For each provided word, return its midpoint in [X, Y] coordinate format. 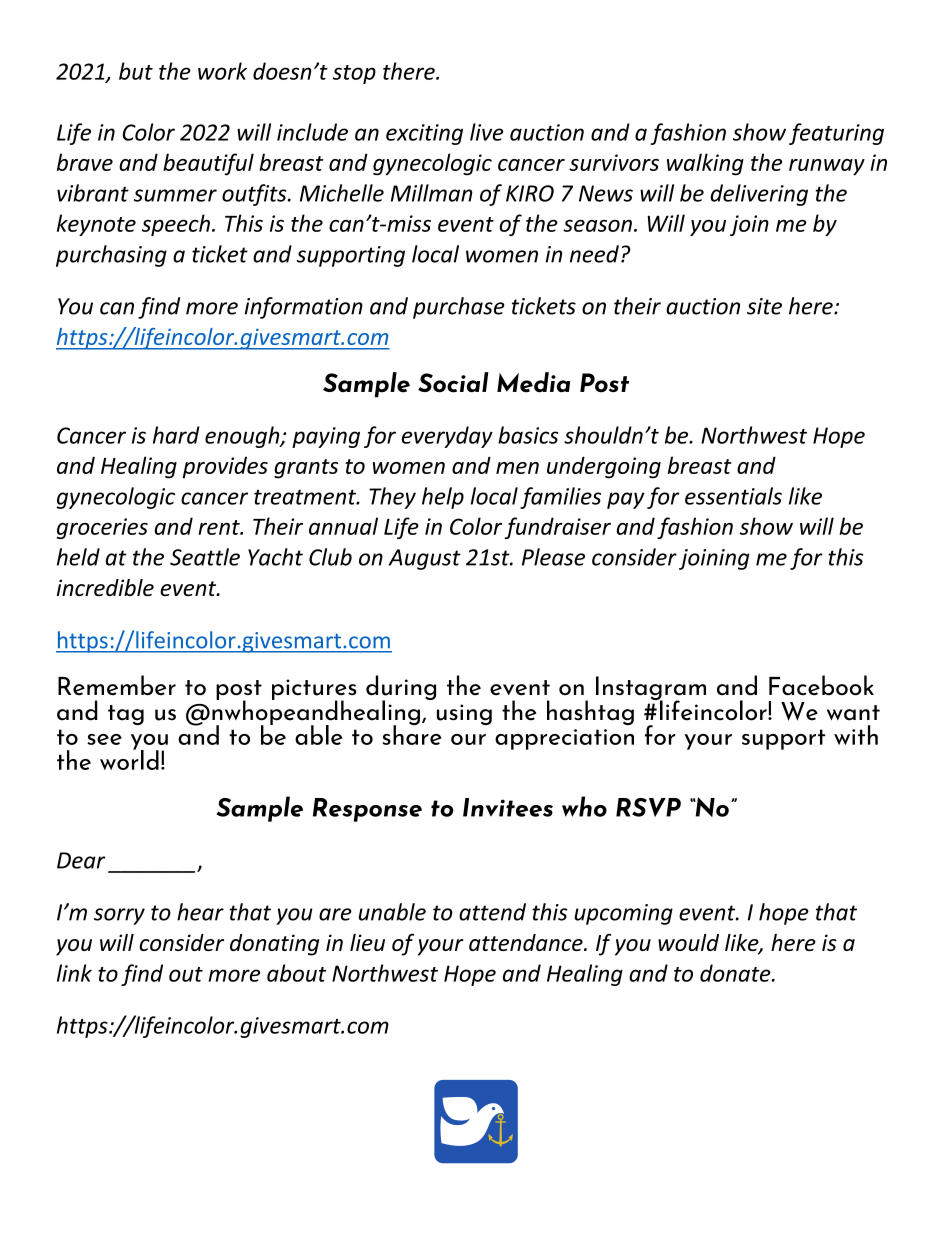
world [129, 759]
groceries [102, 528]
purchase [459, 308]
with [856, 735]
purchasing [111, 256]
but [136, 71]
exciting [424, 134]
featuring [836, 134]
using [464, 714]
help [443, 498]
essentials [733, 496]
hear [200, 912]
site [764, 306]
